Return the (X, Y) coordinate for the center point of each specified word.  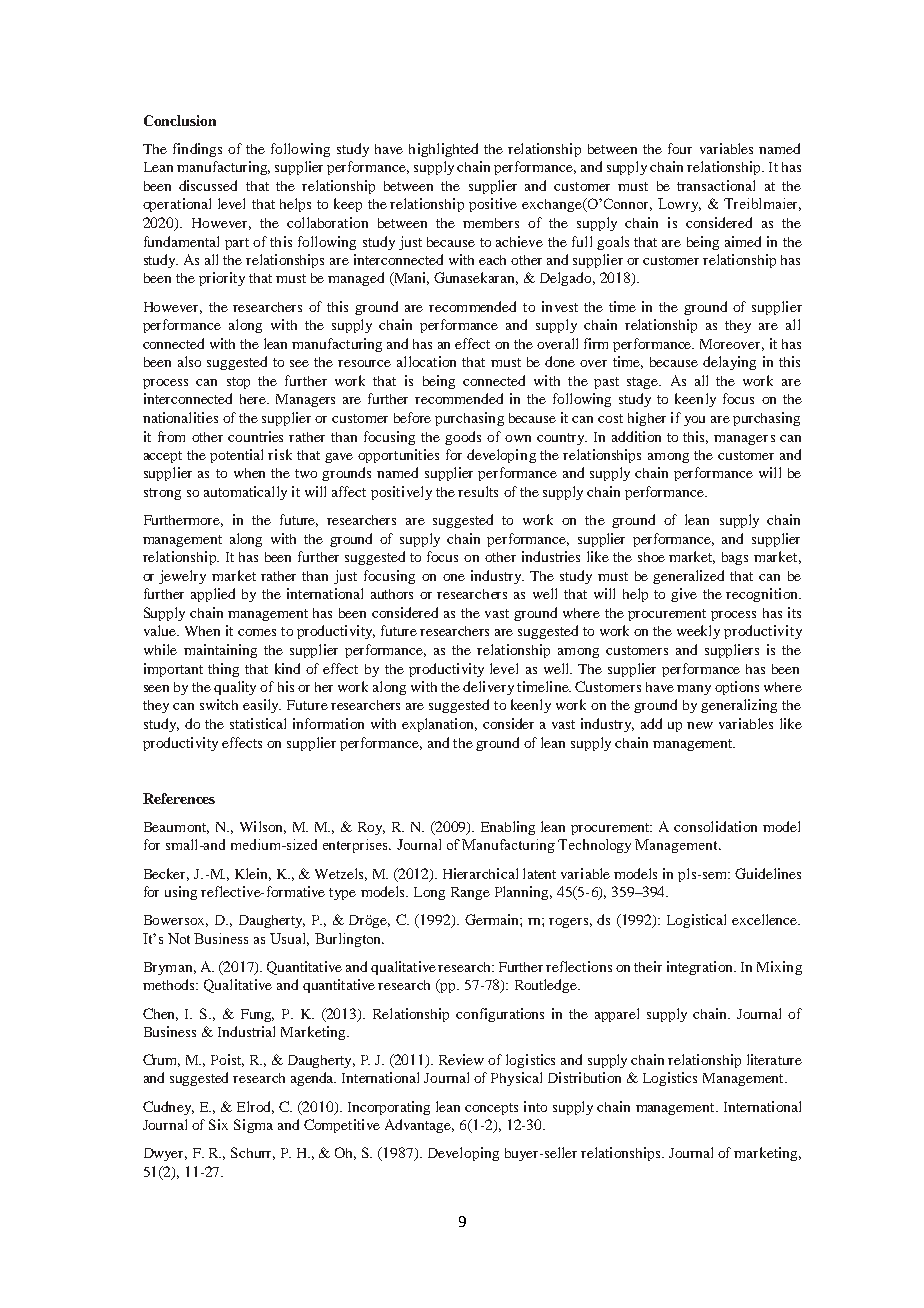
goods (463, 438)
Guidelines (768, 873)
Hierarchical (480, 873)
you (694, 421)
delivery (488, 688)
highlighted (443, 150)
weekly (698, 632)
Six (218, 1124)
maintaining (220, 651)
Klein (253, 874)
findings (197, 150)
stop (238, 383)
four (680, 148)
